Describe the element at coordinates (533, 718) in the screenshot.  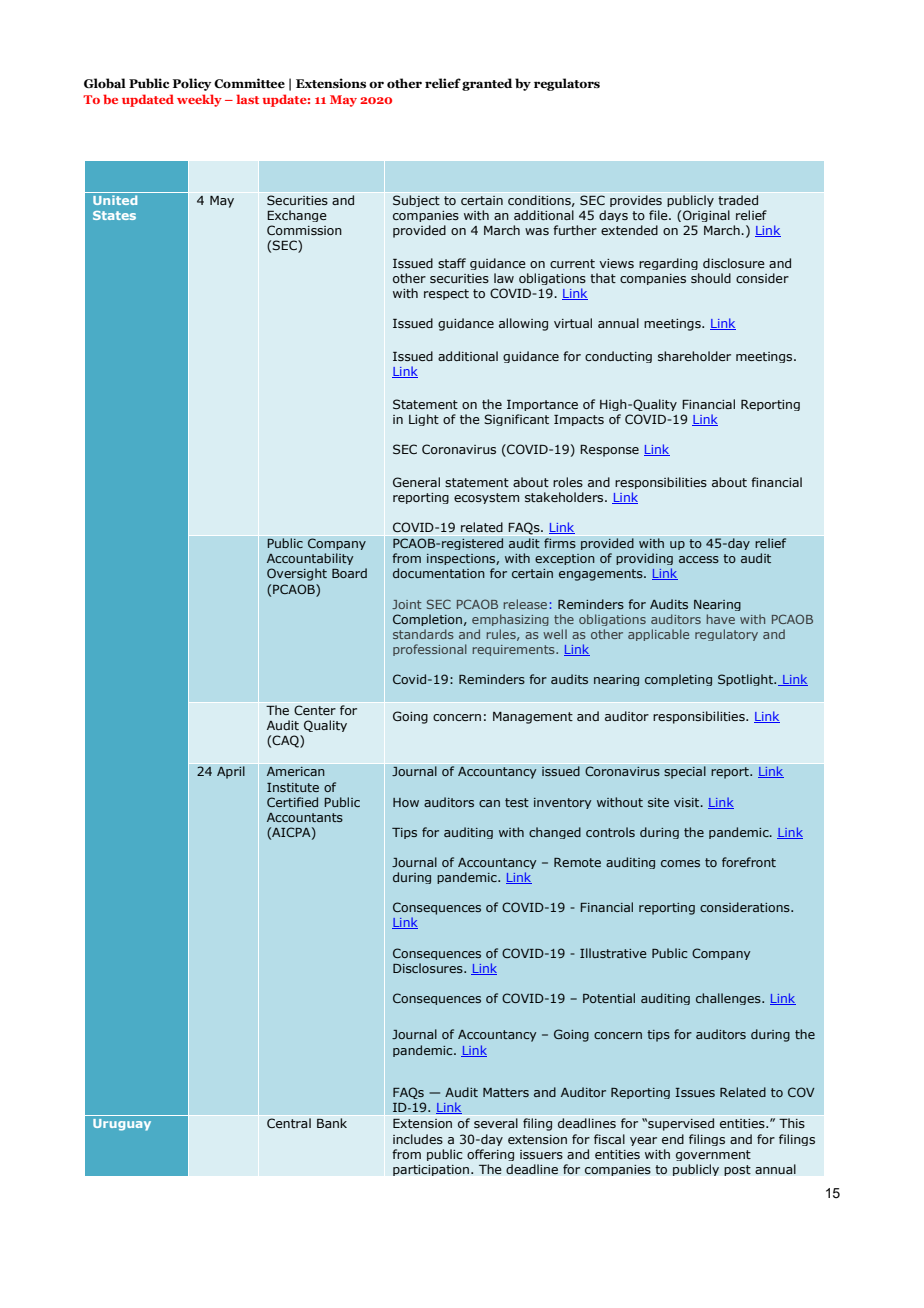
I see `Management` at that location.
